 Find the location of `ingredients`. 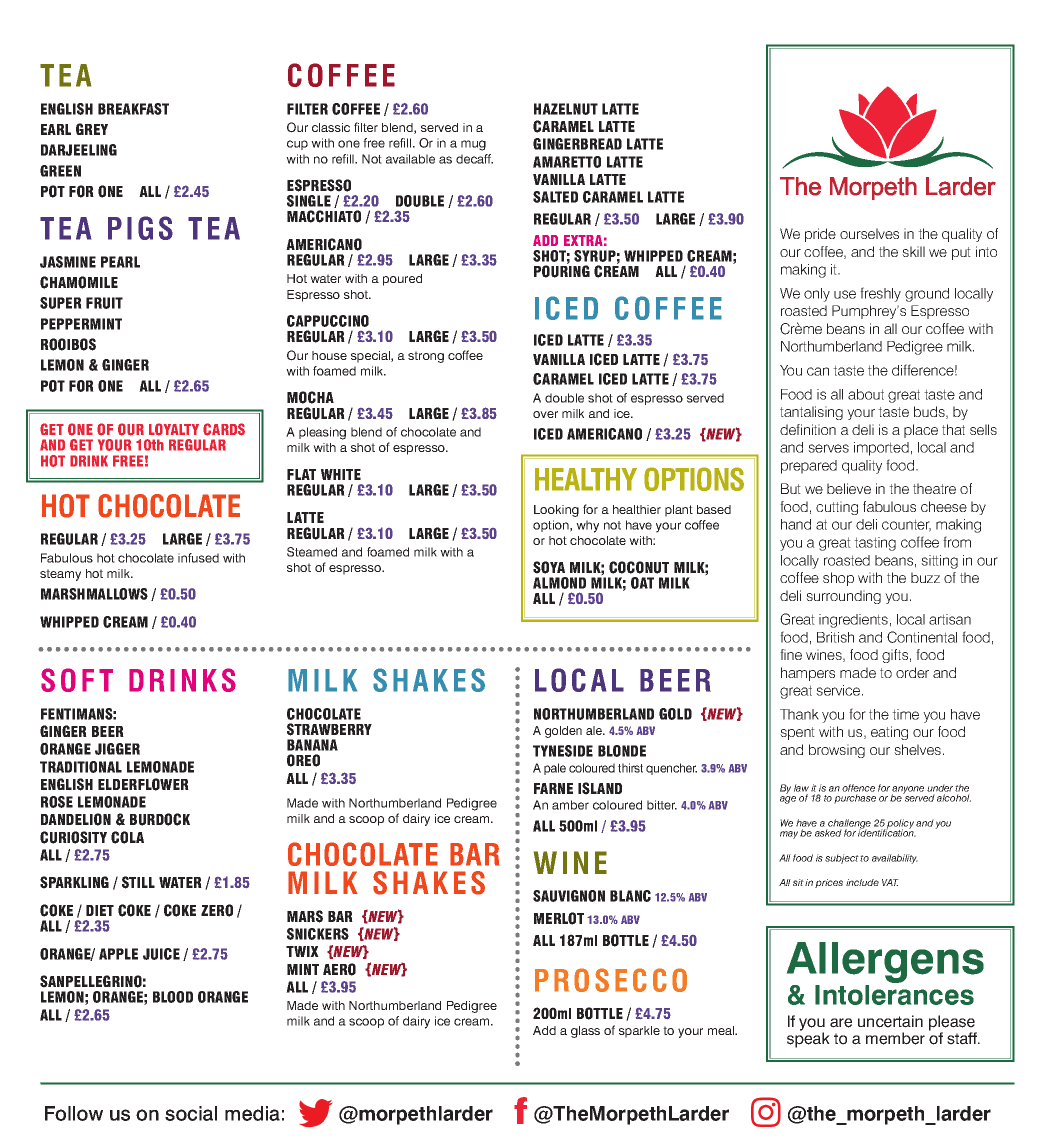

ingredients is located at coordinates (853, 621).
